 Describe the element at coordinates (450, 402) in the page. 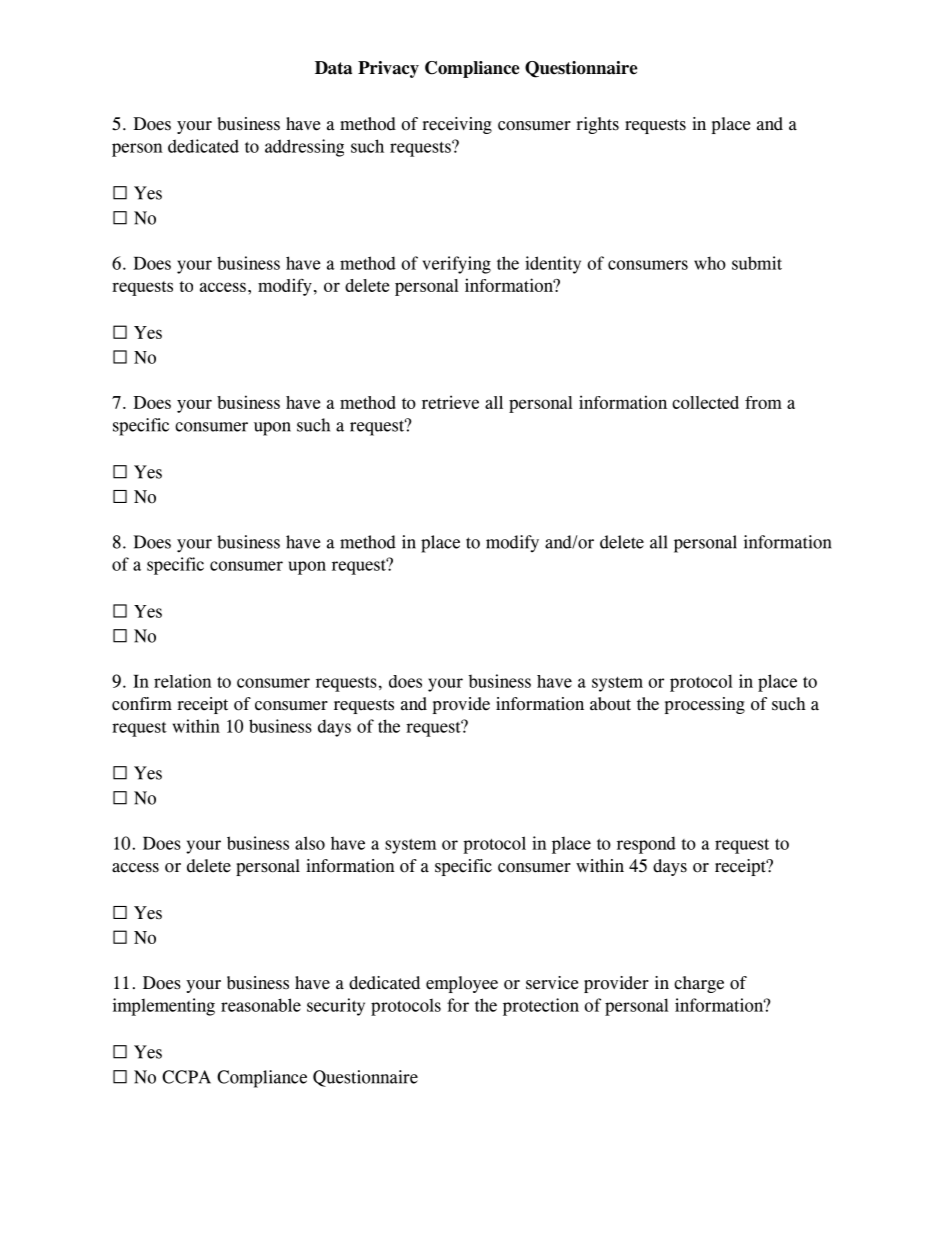

I see `retrieve` at that location.
